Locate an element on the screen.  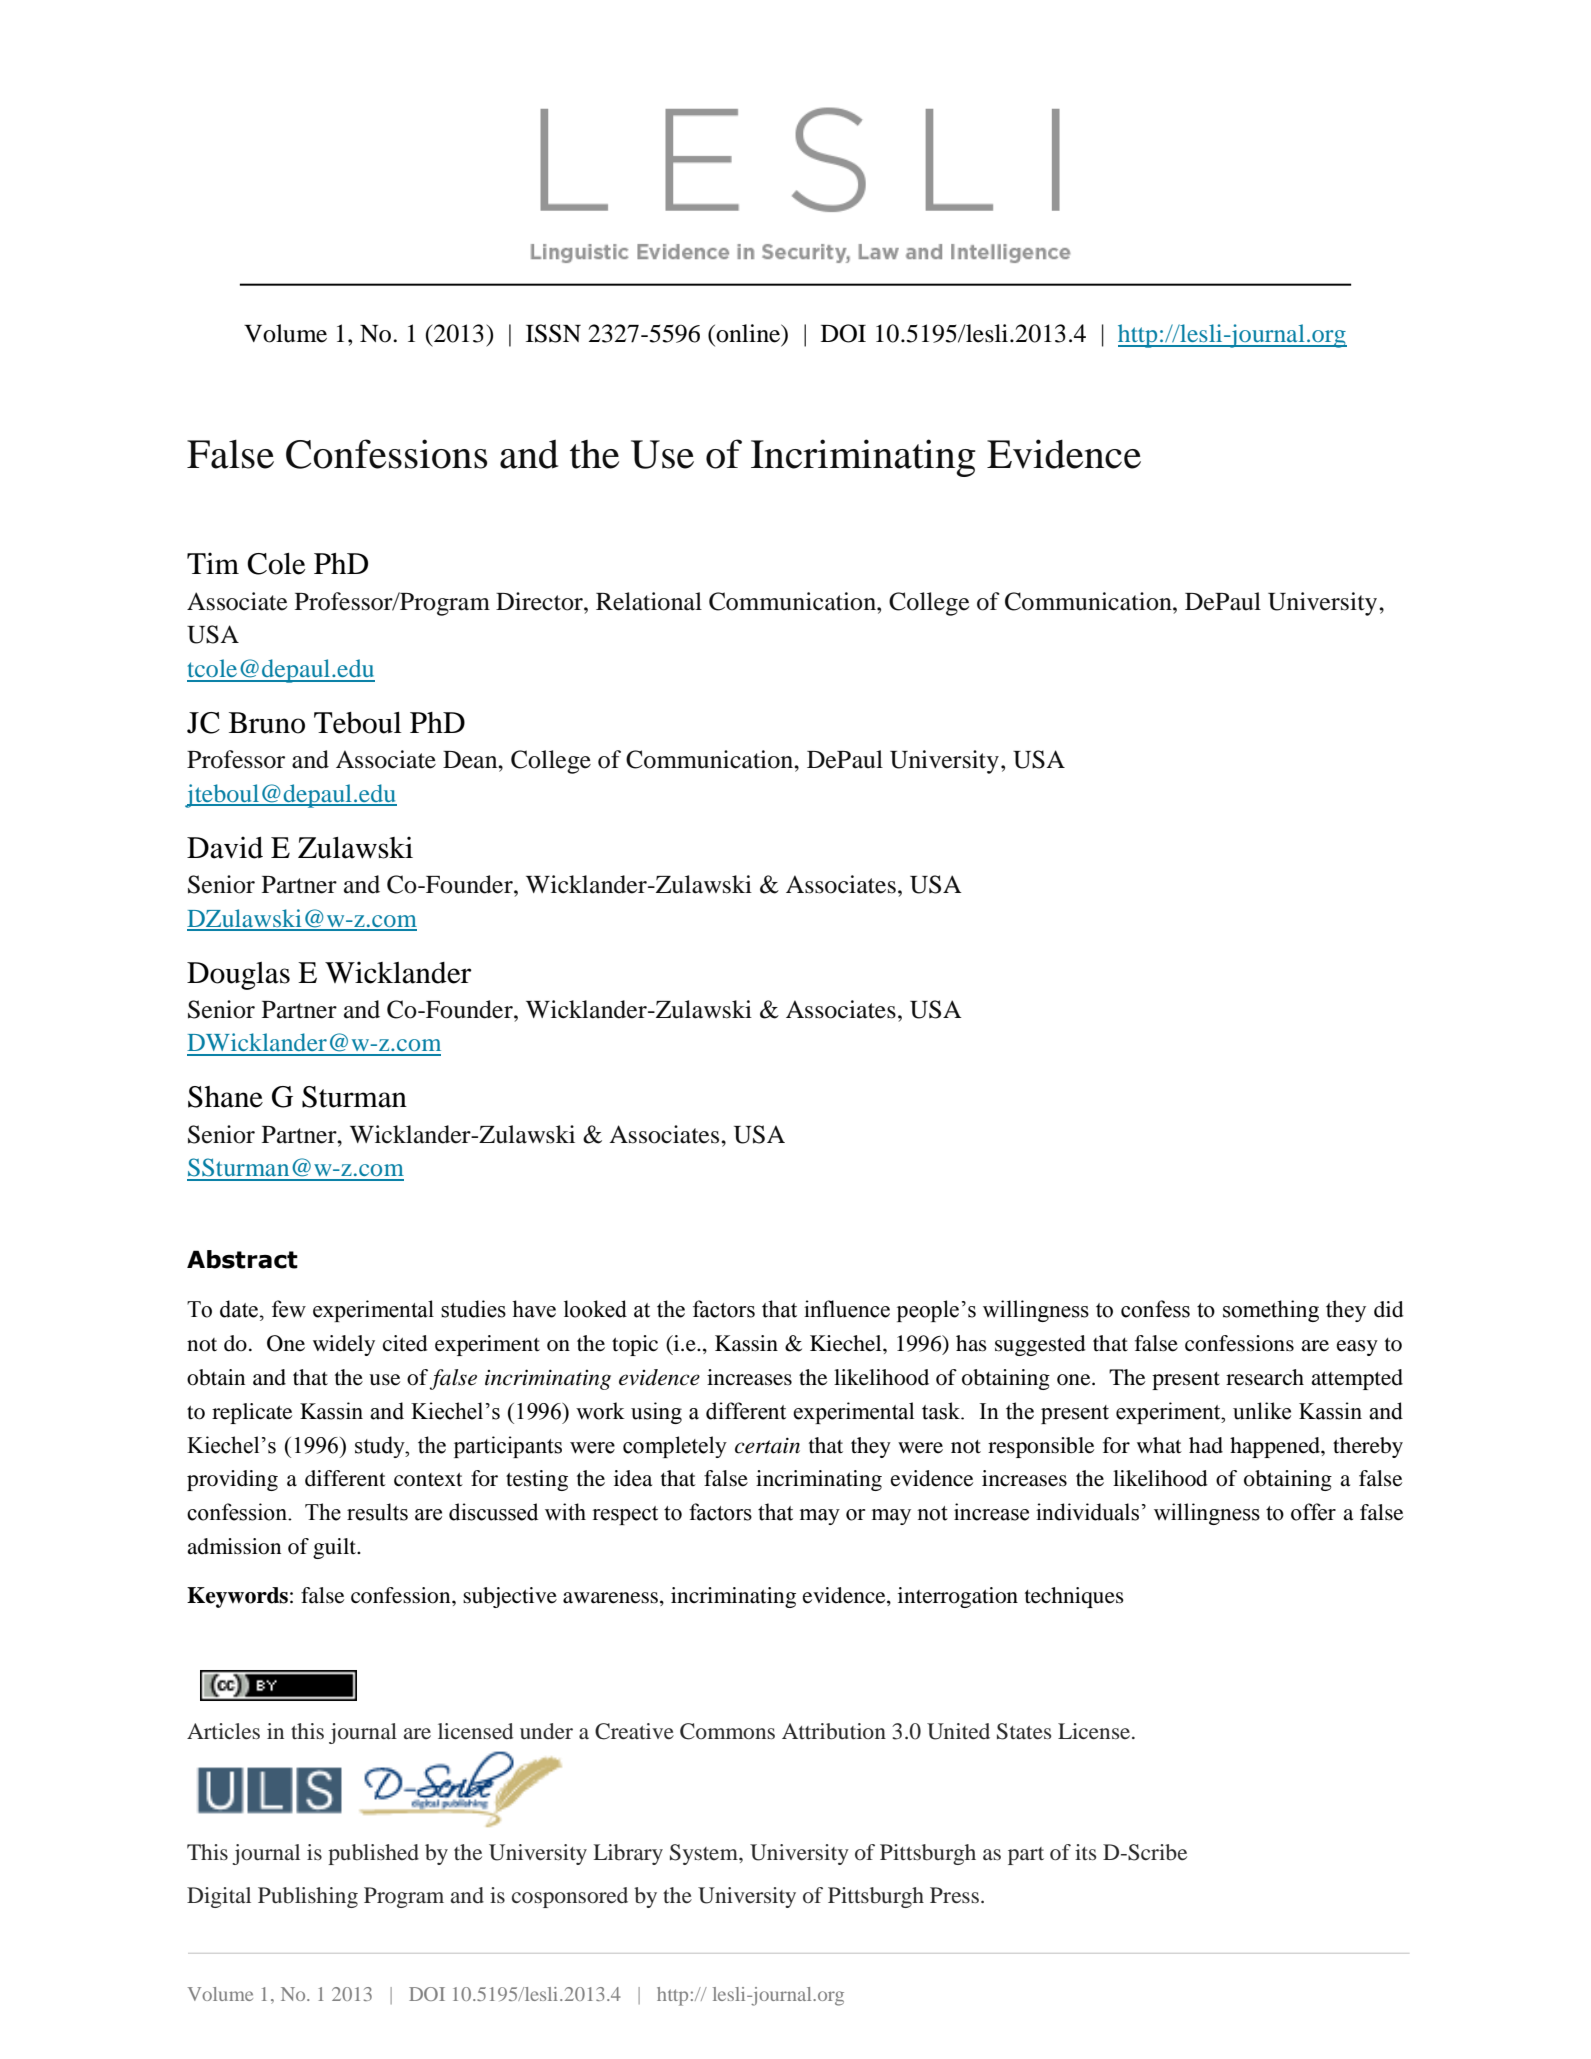
influence is located at coordinates (847, 1309).
